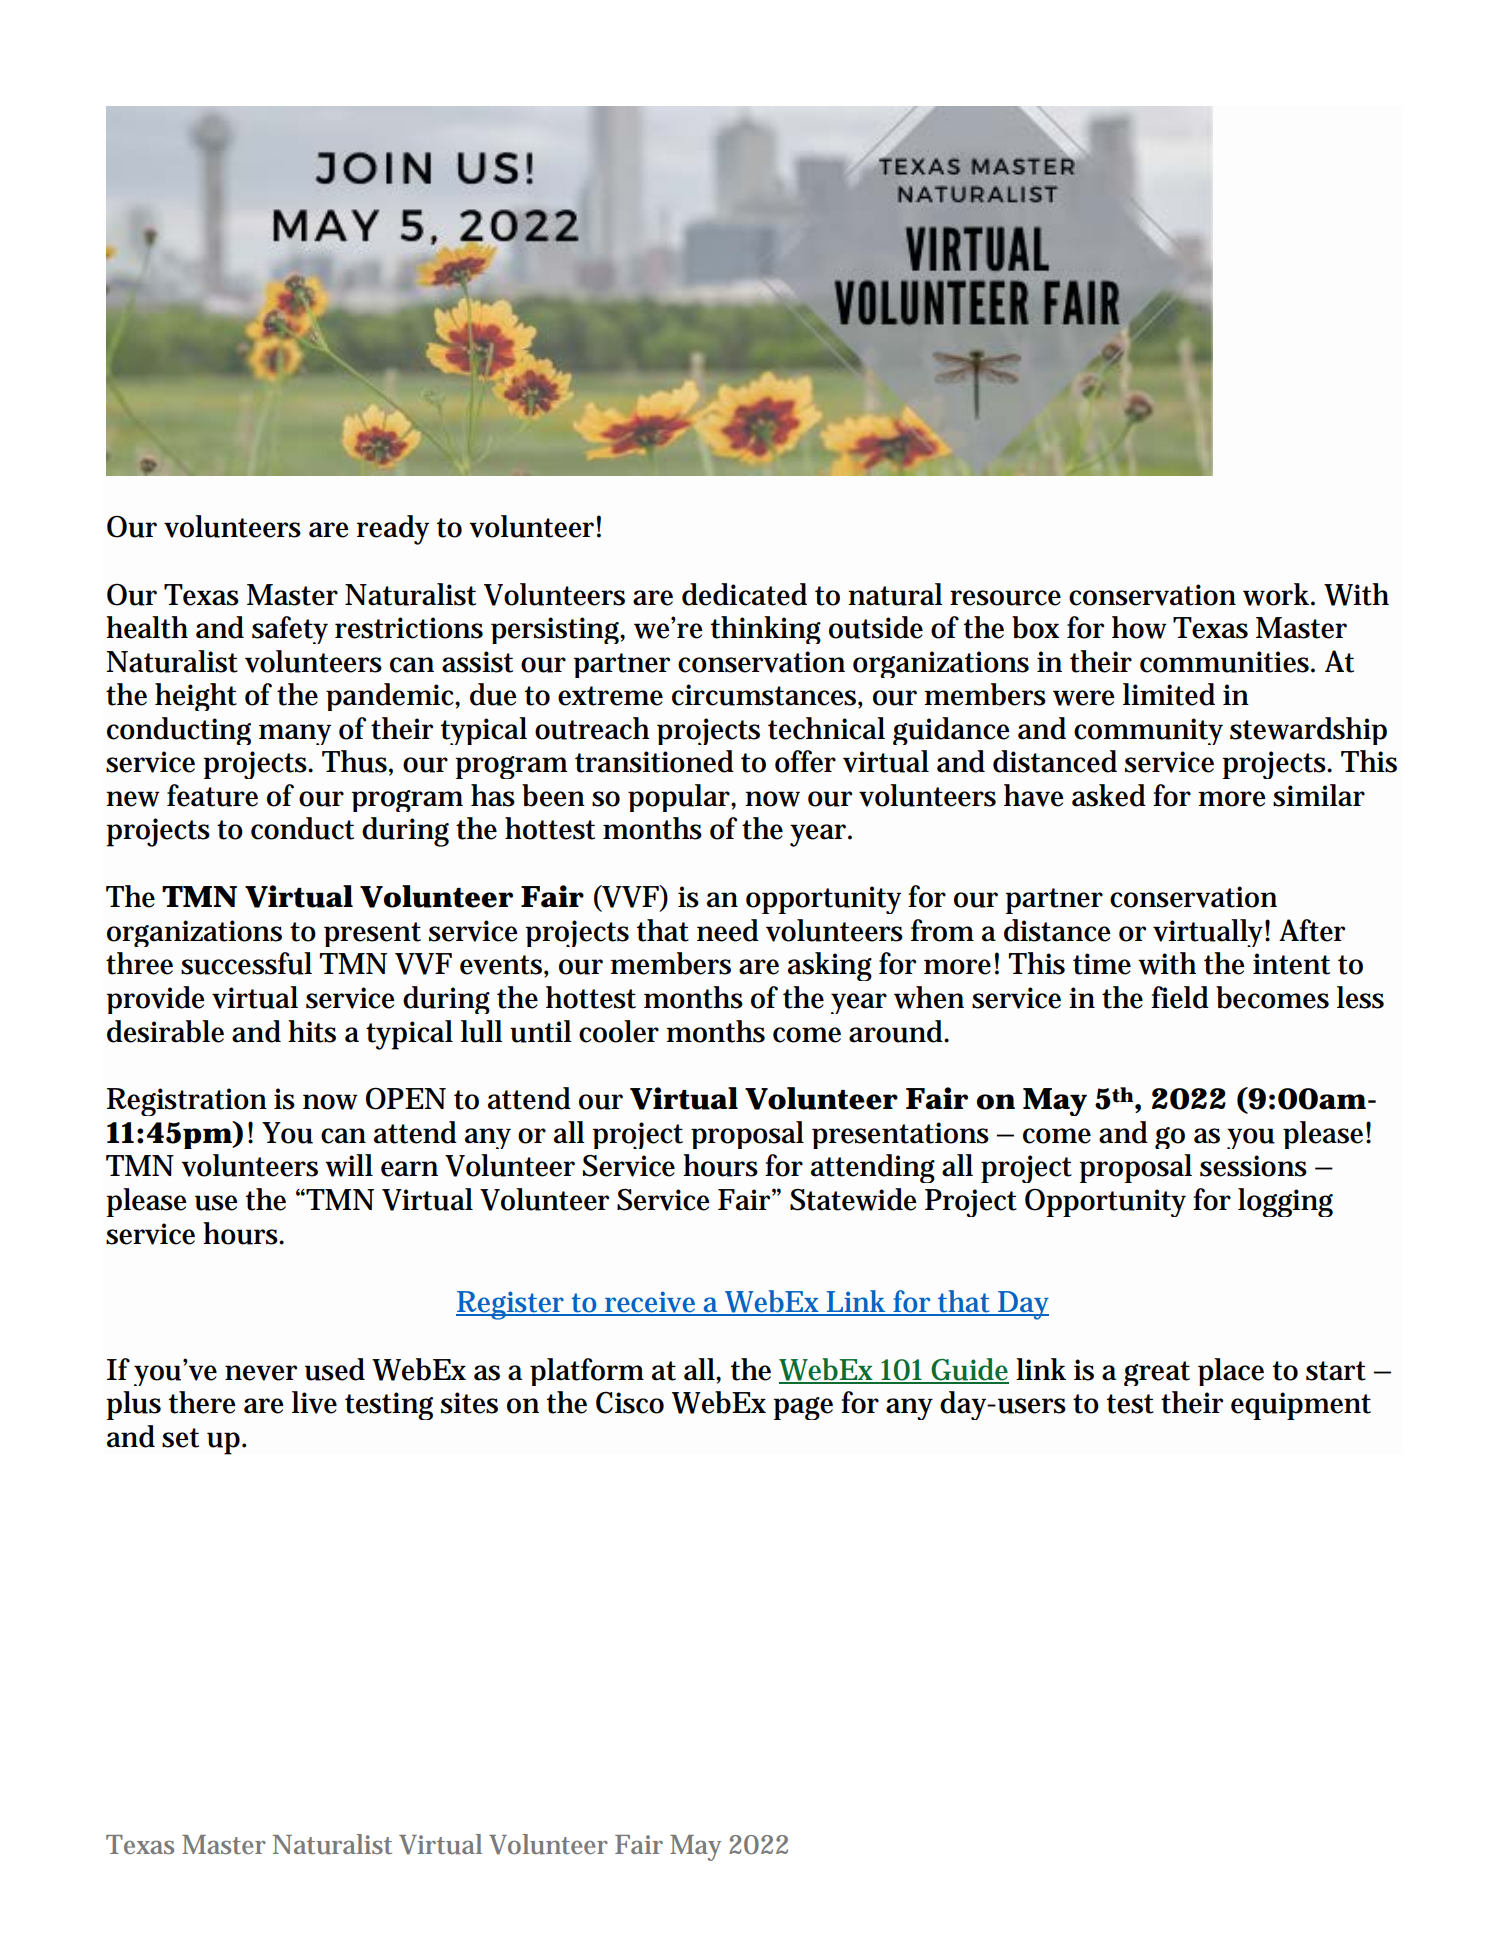  Describe the element at coordinates (1253, 1166) in the screenshot. I see `sessions` at that location.
